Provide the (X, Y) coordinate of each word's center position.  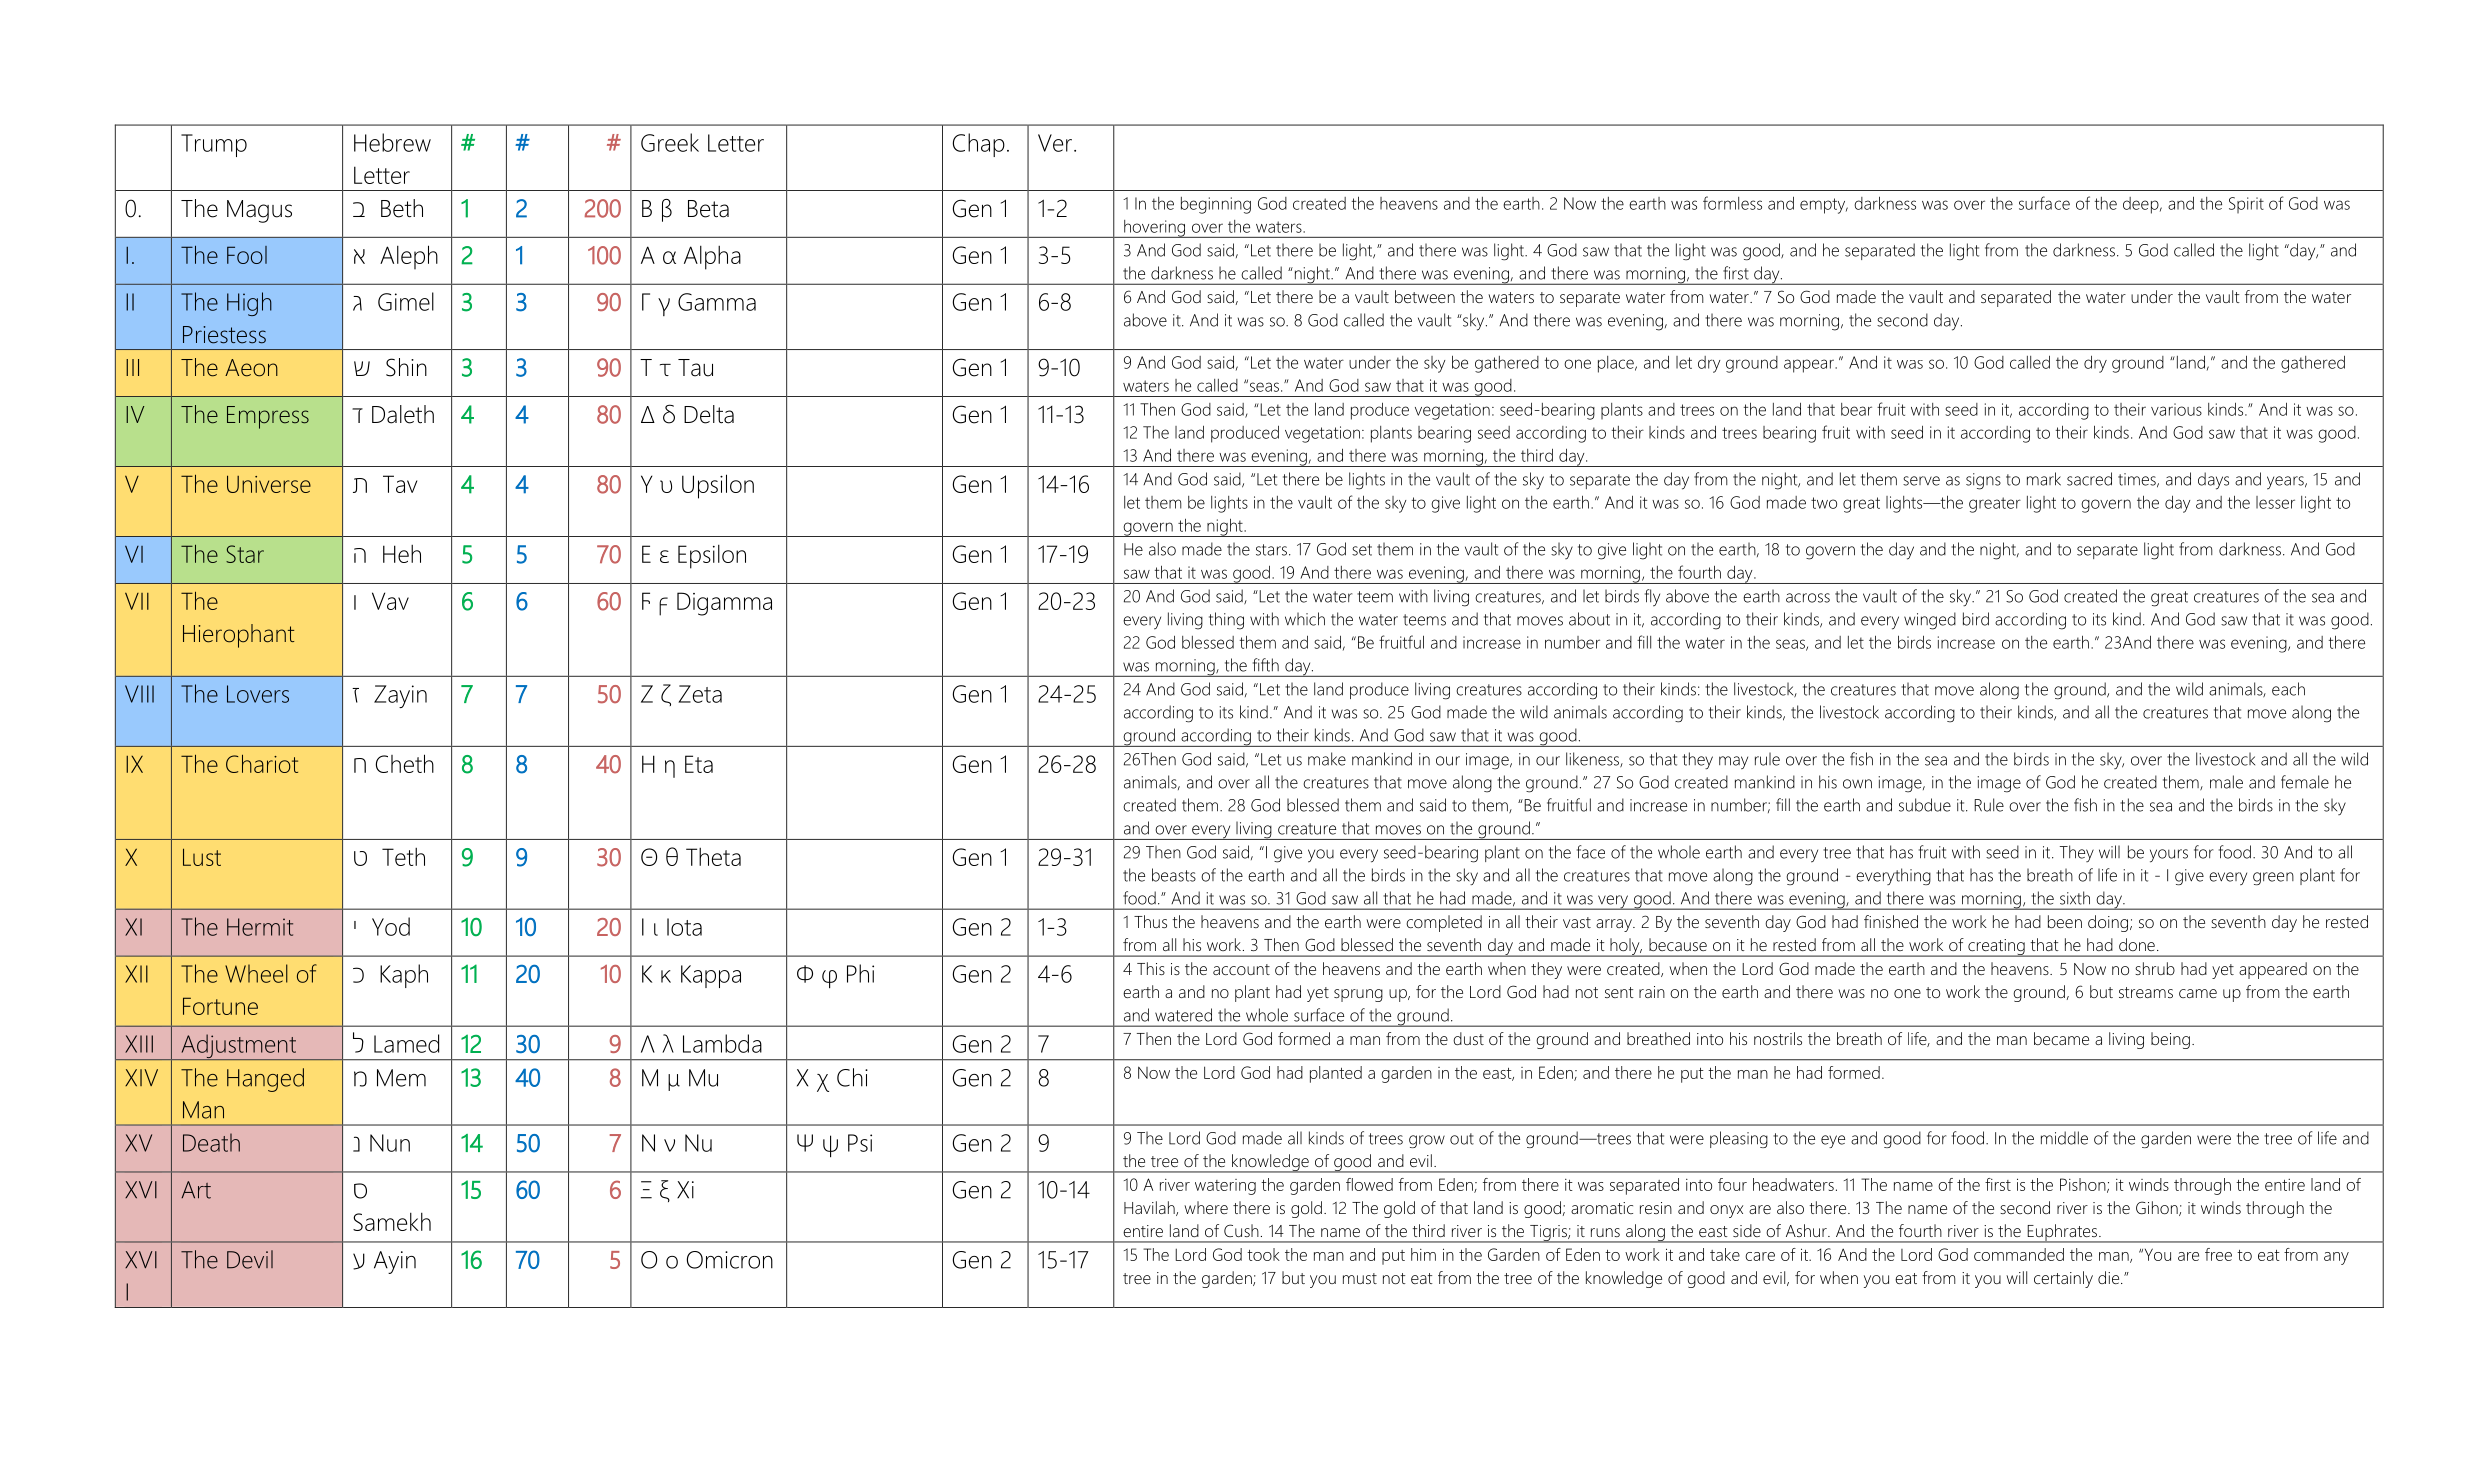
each (2288, 689)
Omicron (730, 1260)
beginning (1216, 205)
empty (1824, 206)
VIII (139, 694)
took (1263, 1254)
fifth (1266, 665)
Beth (402, 208)
